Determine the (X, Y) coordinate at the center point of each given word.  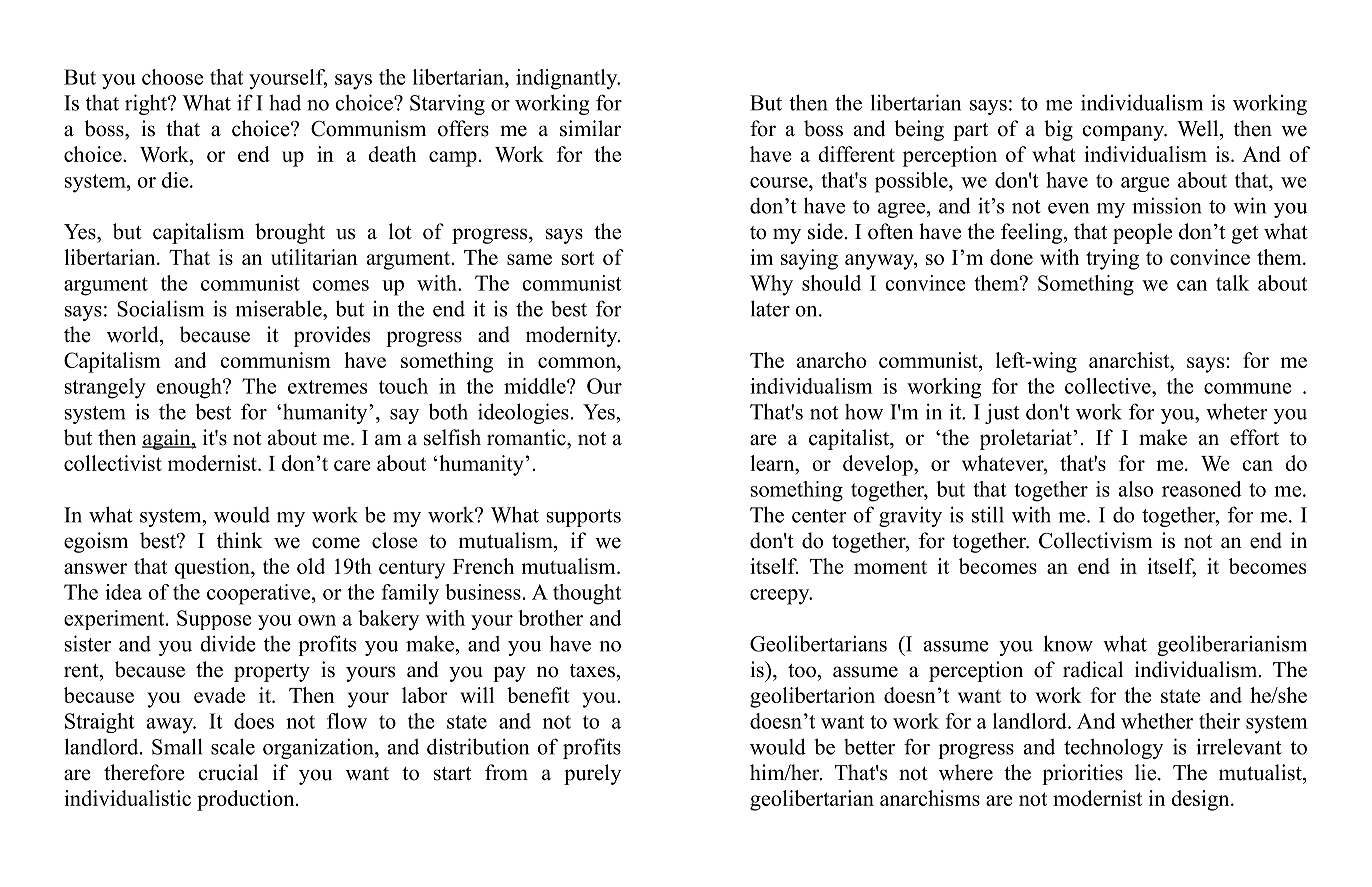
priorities (1082, 774)
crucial (228, 772)
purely (592, 774)
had (285, 102)
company (1124, 133)
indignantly (568, 79)
